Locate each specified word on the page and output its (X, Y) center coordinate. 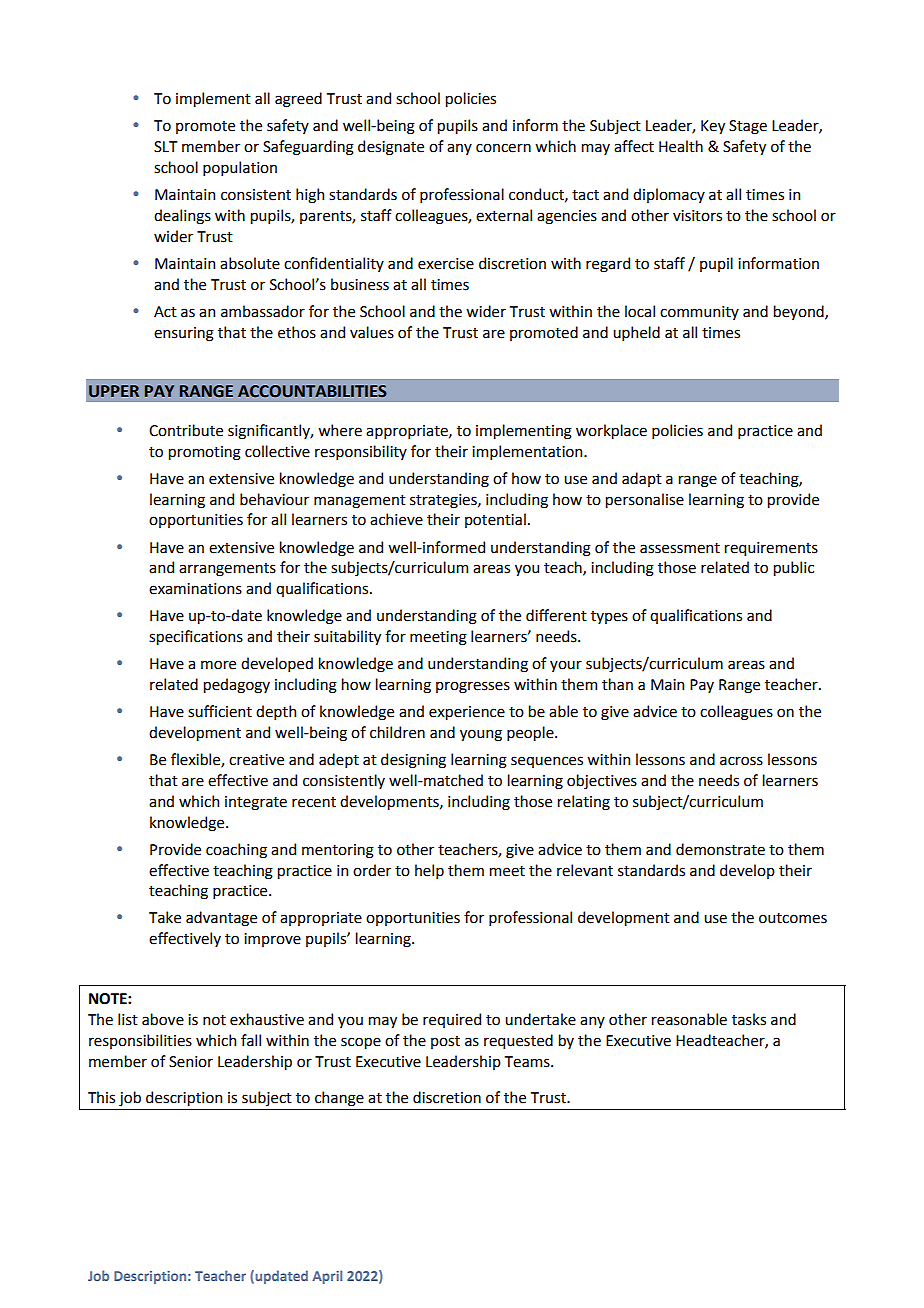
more (218, 665)
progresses (473, 687)
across (741, 761)
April (327, 1277)
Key (713, 127)
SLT (165, 147)
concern (503, 148)
